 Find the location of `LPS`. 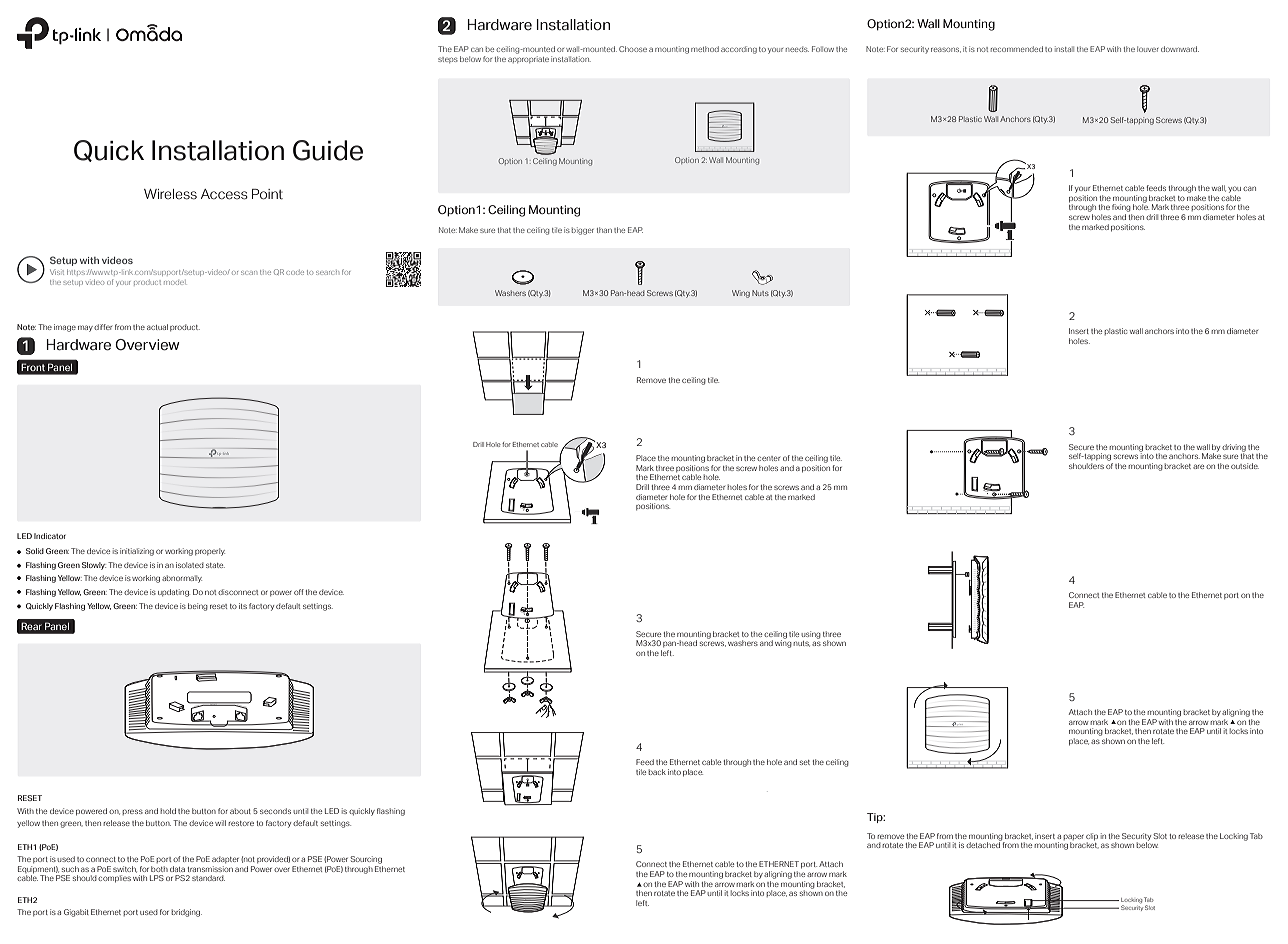

LPS is located at coordinates (157, 878).
